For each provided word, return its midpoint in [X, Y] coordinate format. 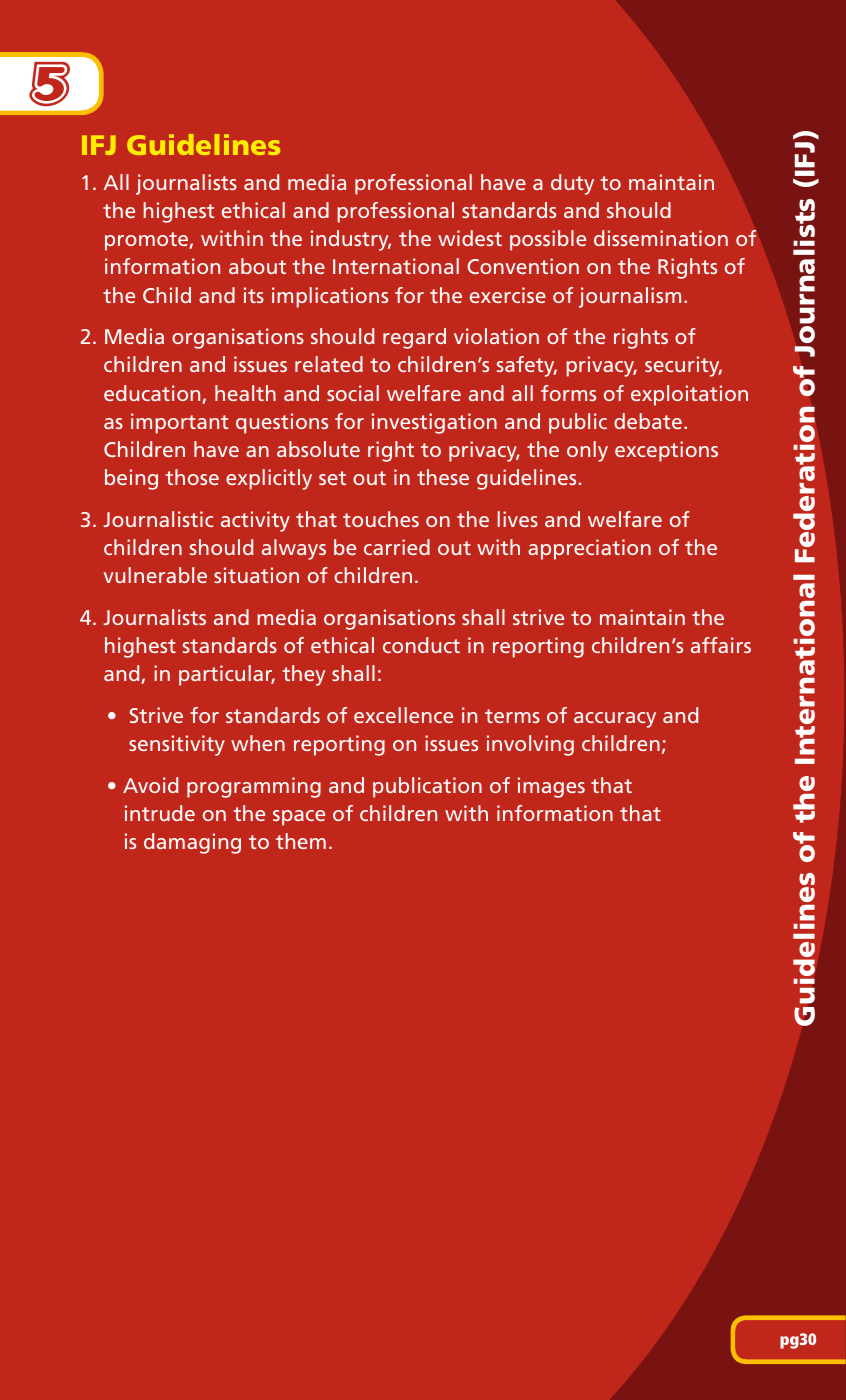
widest [470, 238]
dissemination [661, 238]
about [257, 266]
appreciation [589, 549]
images [551, 787]
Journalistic [158, 519]
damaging [192, 843]
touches [381, 519]
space [299, 818]
